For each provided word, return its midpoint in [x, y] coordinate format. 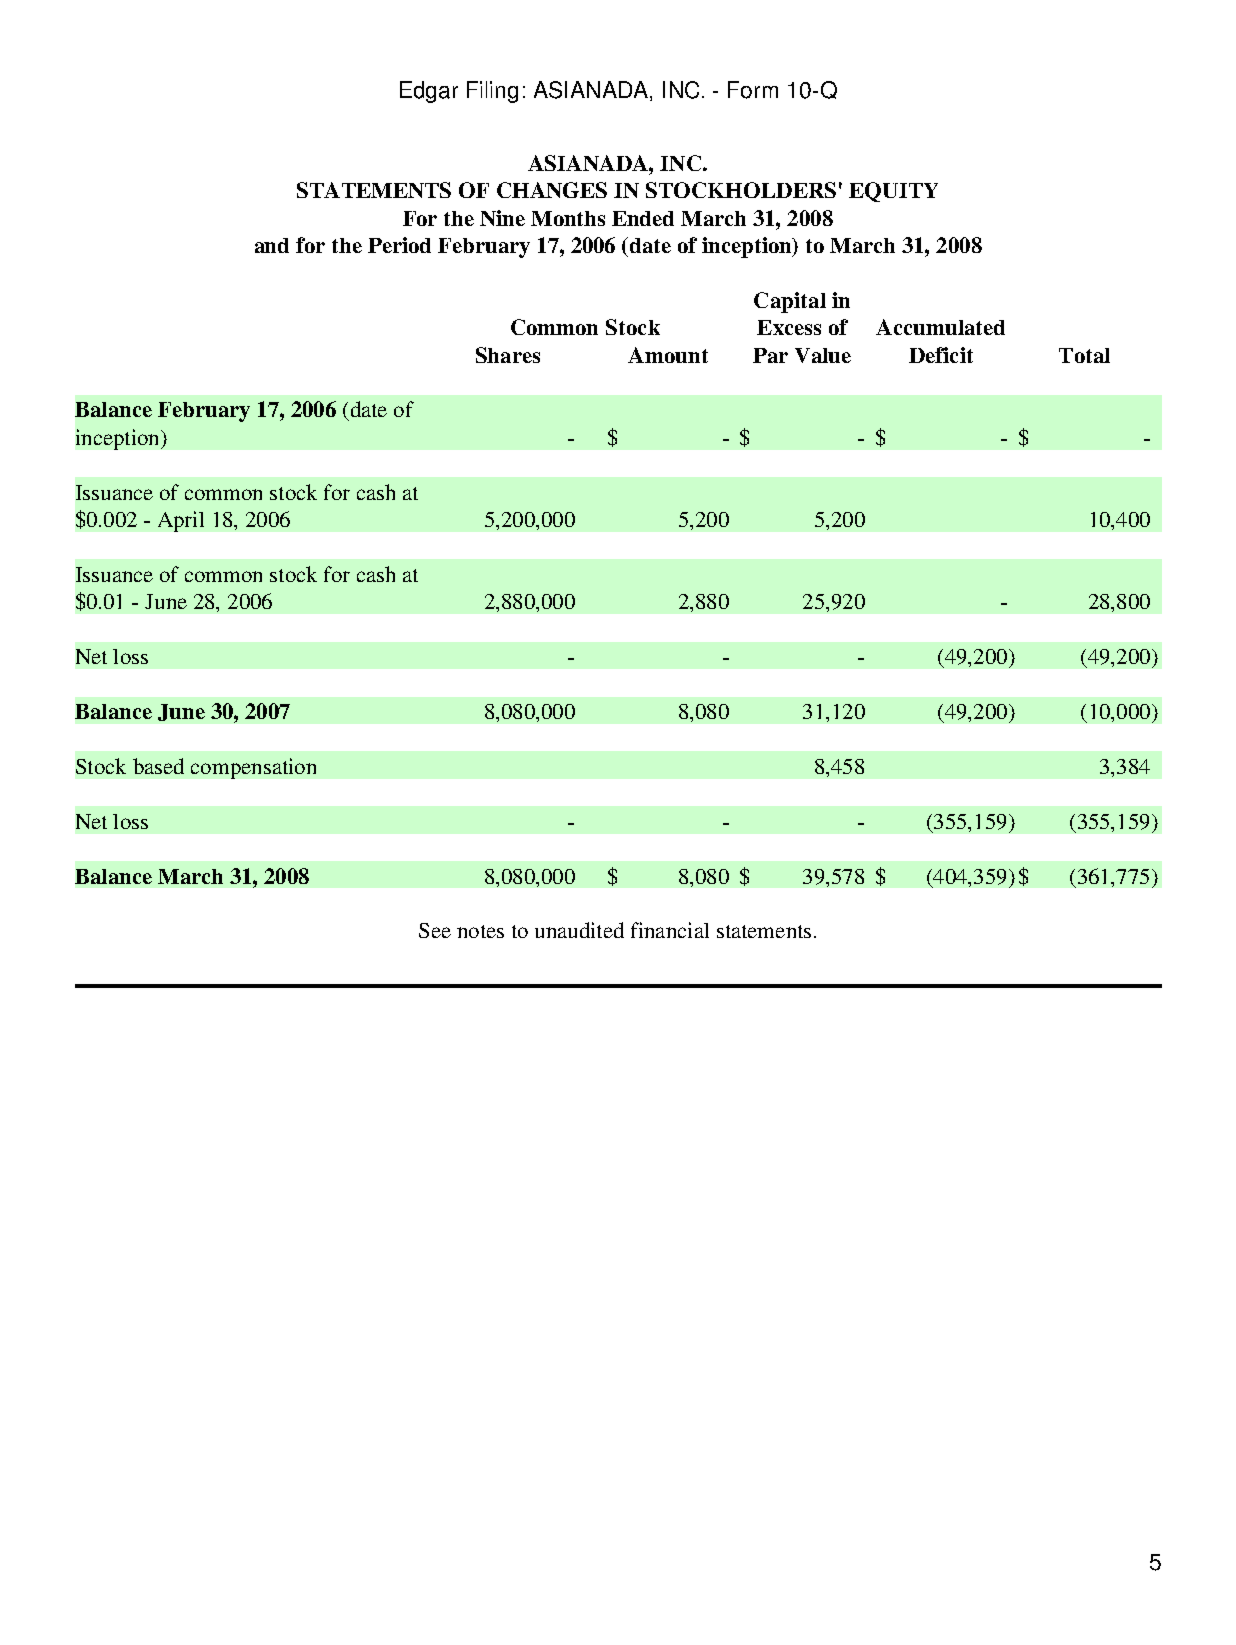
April [181, 521]
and [272, 245]
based [158, 766]
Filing [492, 92]
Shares [508, 355]
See [435, 930]
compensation [253, 768]
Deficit [941, 355]
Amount [668, 355]
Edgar [429, 92]
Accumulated [940, 327]
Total [1084, 355]
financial [670, 930]
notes [480, 931]
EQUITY [893, 192]
